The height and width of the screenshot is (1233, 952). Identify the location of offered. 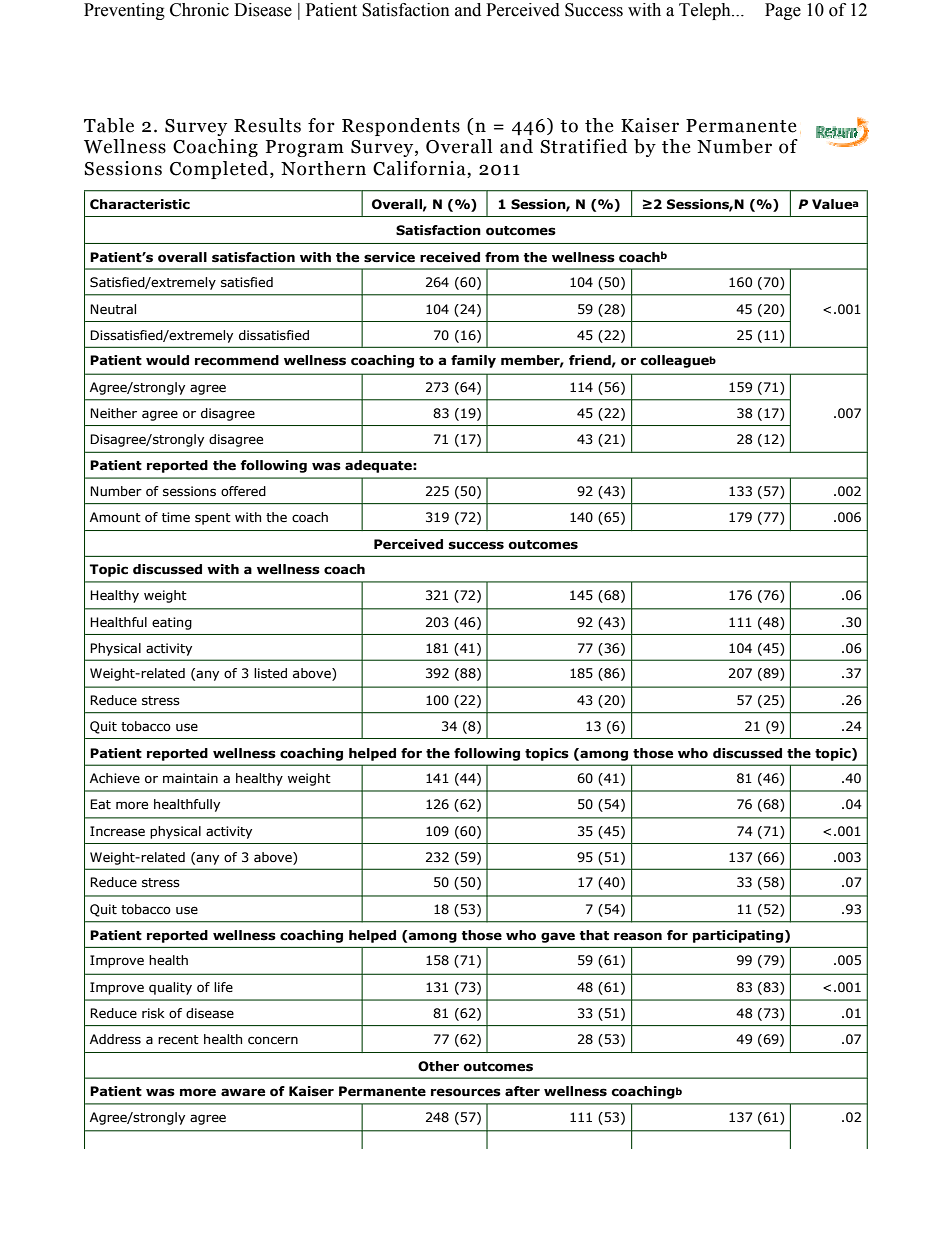
(243, 491).
